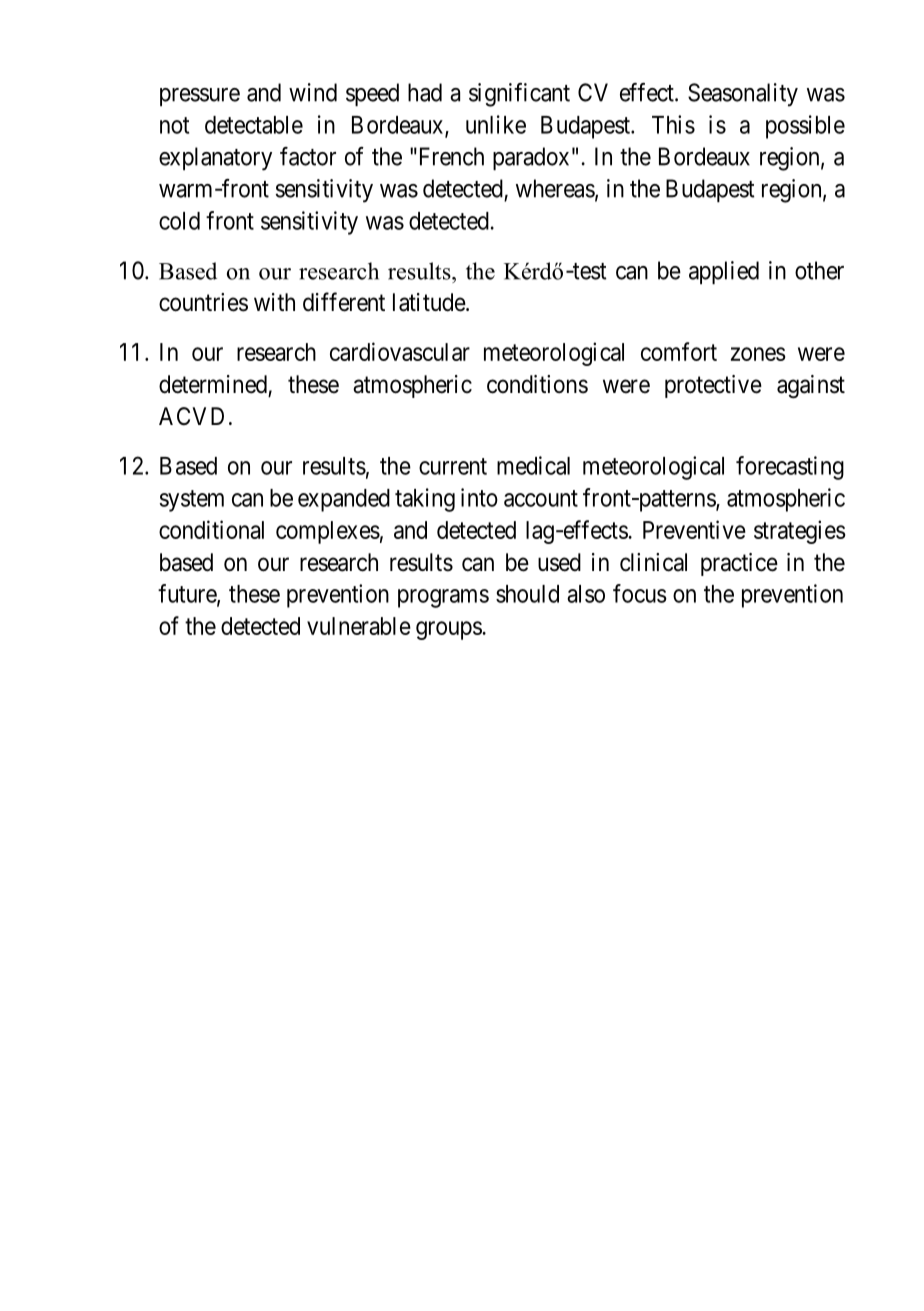  Describe the element at coordinates (254, 125) in the screenshot. I see `detectable` at that location.
